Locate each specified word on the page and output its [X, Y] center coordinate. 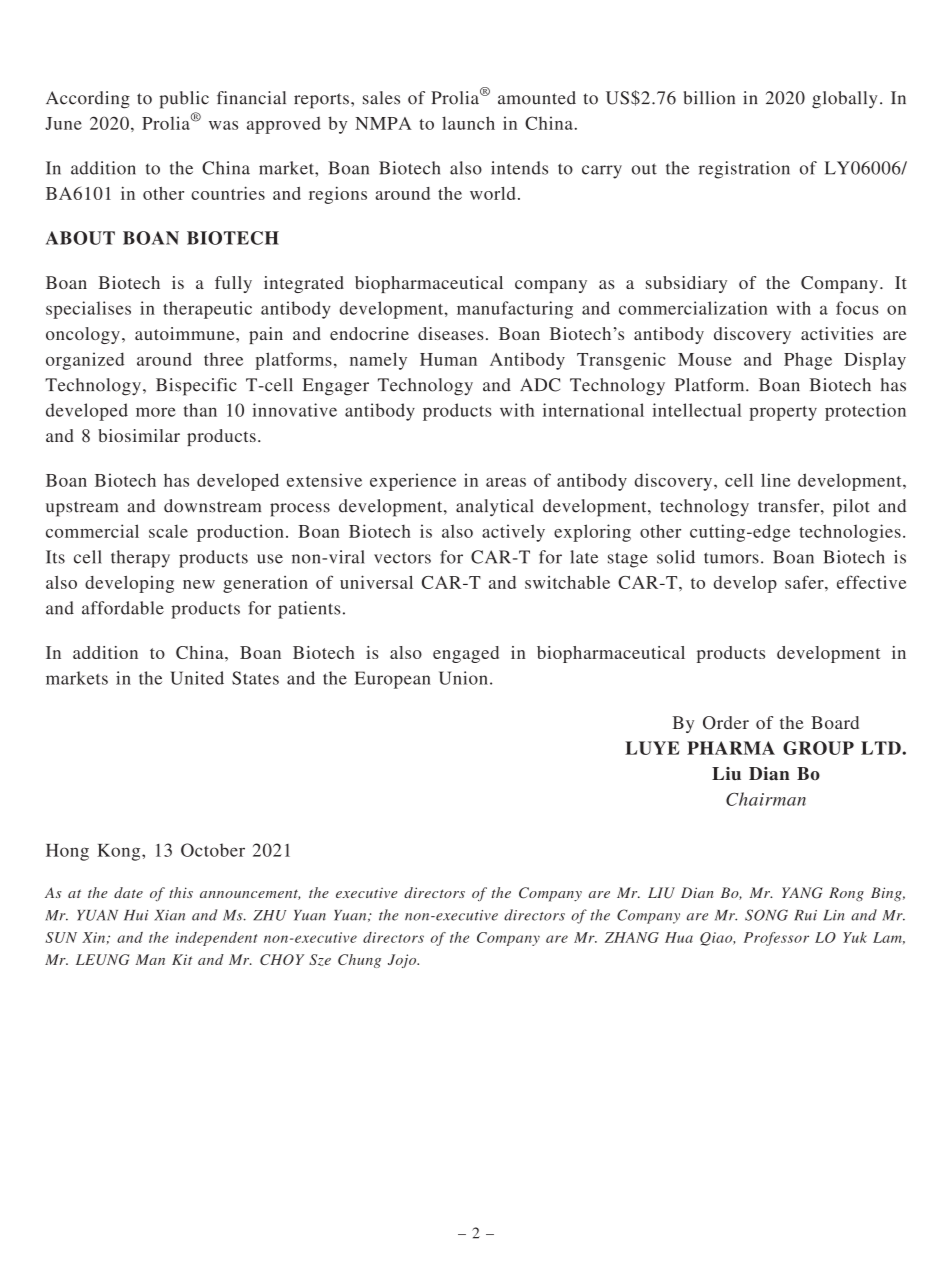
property [783, 413]
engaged [466, 654]
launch [468, 123]
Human [448, 359]
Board [835, 722]
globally [845, 100]
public [184, 100]
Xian [169, 915]
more [156, 412]
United [197, 678]
